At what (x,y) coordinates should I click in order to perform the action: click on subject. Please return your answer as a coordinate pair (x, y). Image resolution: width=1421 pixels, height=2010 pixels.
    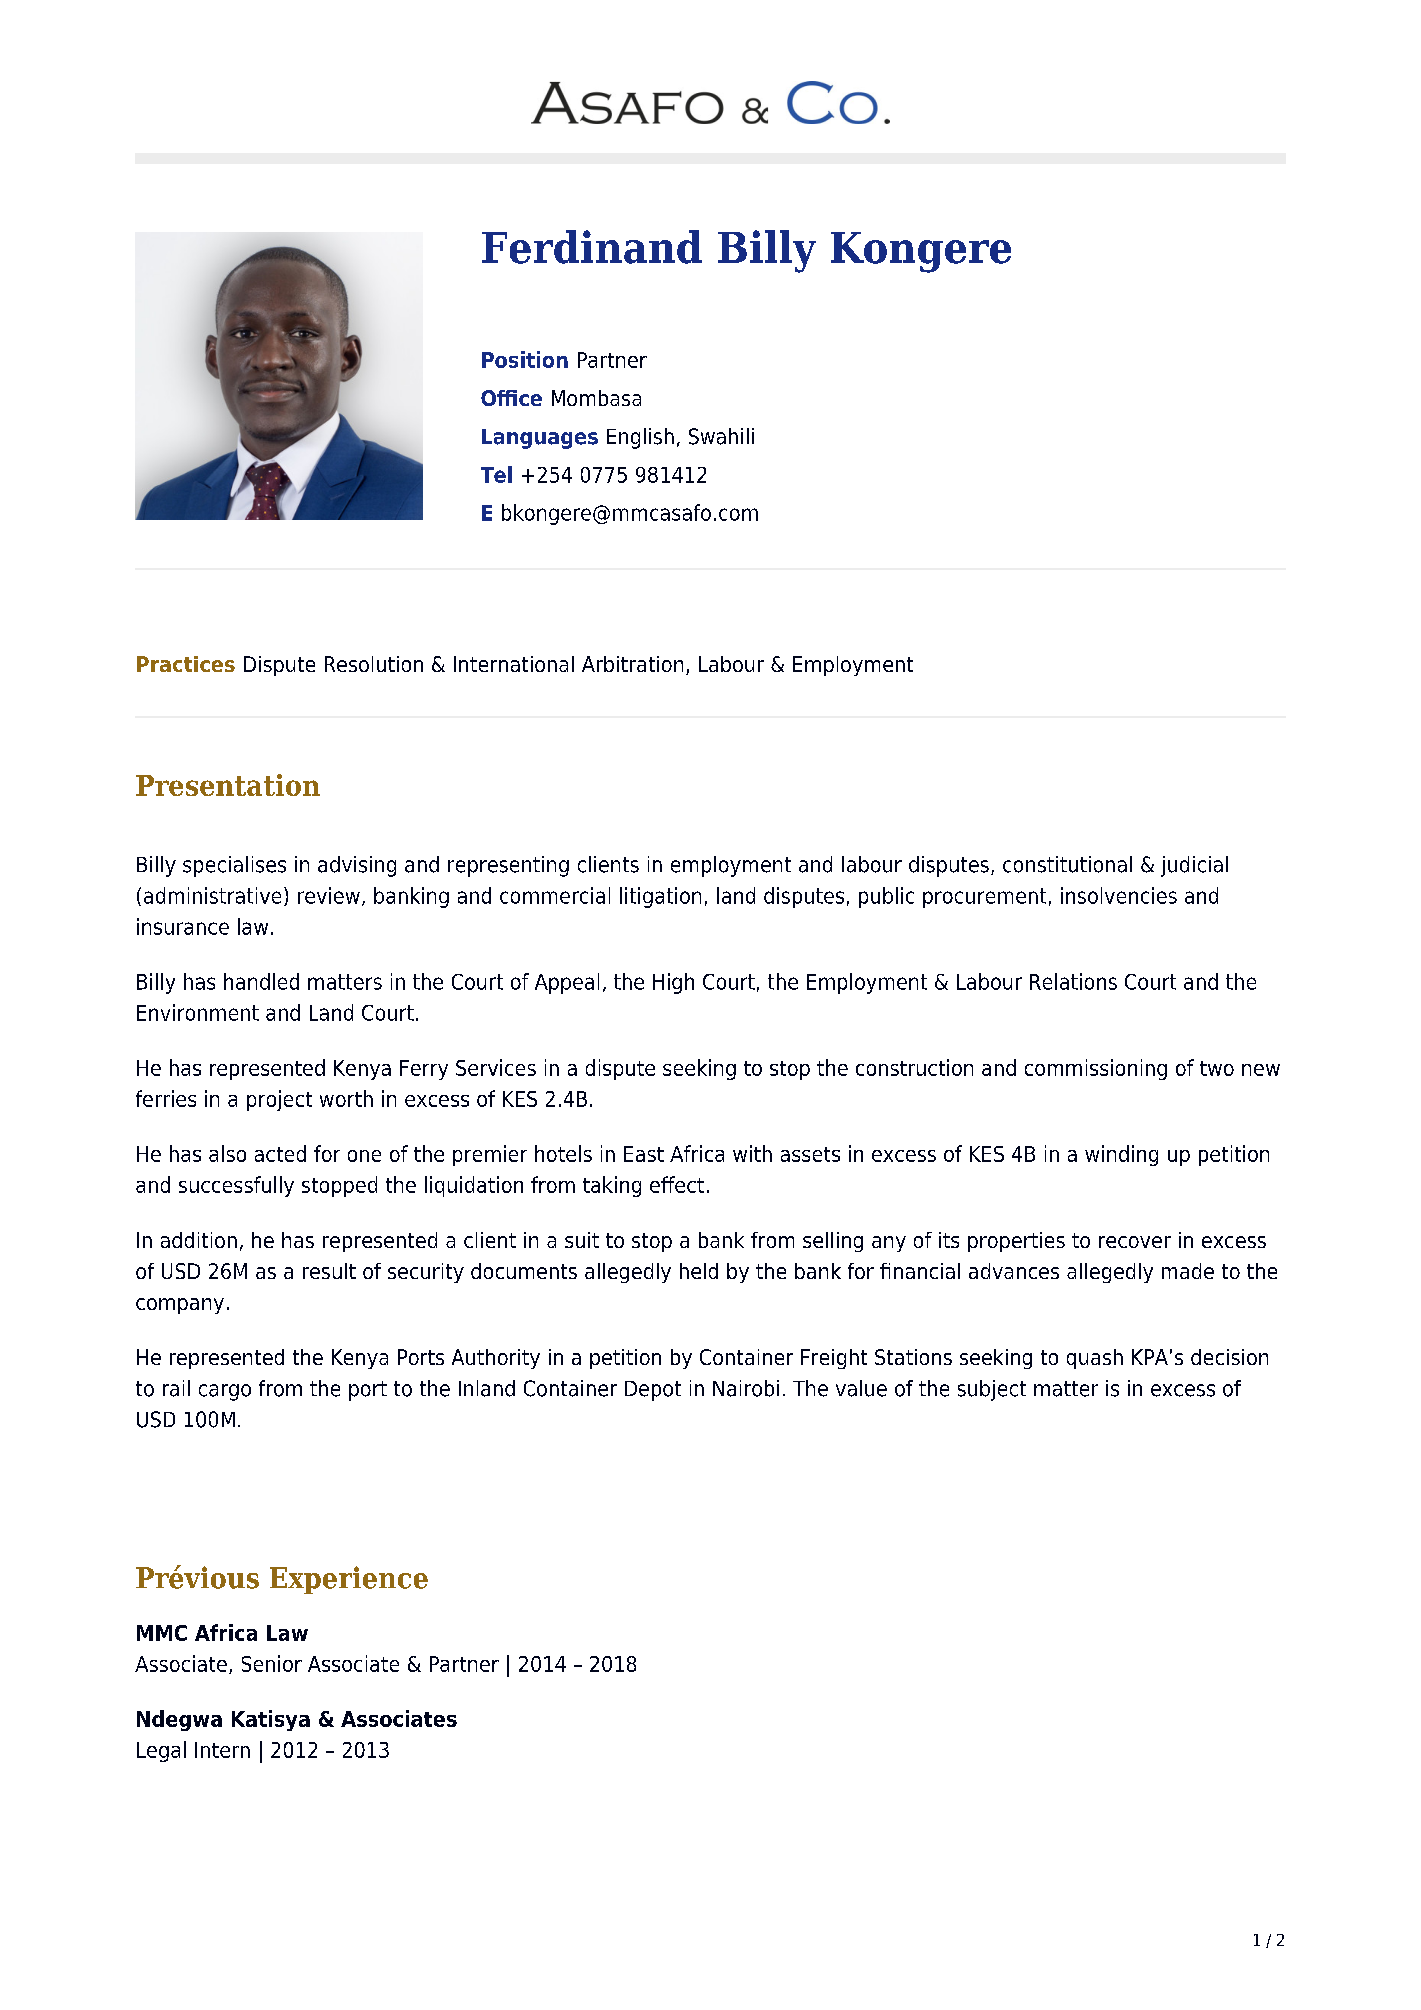
    Looking at the image, I should click on (992, 1390).
